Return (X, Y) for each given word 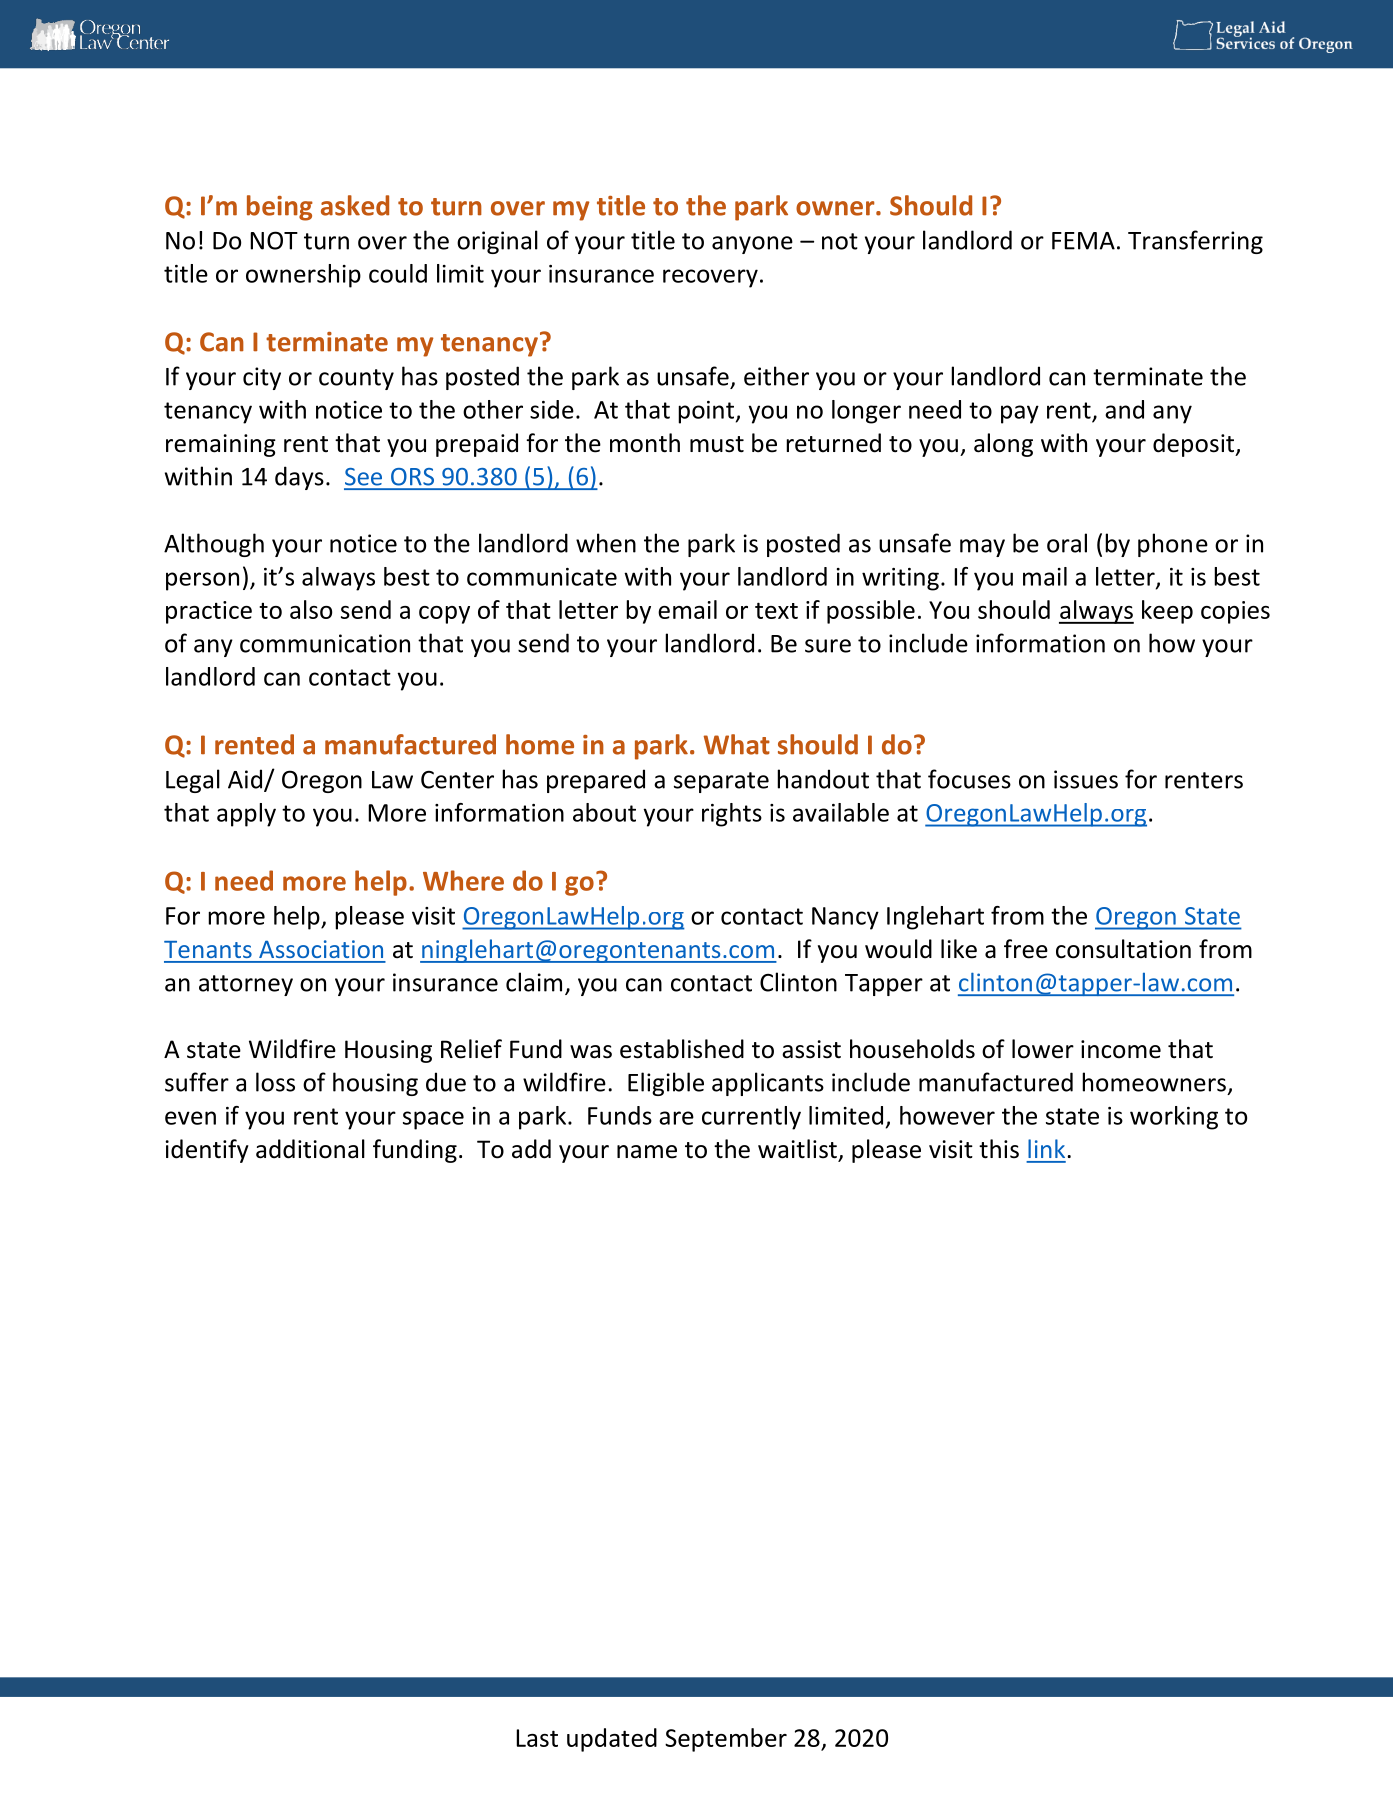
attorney (246, 985)
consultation (1123, 949)
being (280, 208)
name (647, 1152)
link (1048, 1148)
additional (310, 1149)
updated (612, 1740)
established (682, 1049)
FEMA (1083, 241)
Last (537, 1738)
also (311, 609)
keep (1167, 612)
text (776, 610)
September (726, 1740)
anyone (752, 245)
